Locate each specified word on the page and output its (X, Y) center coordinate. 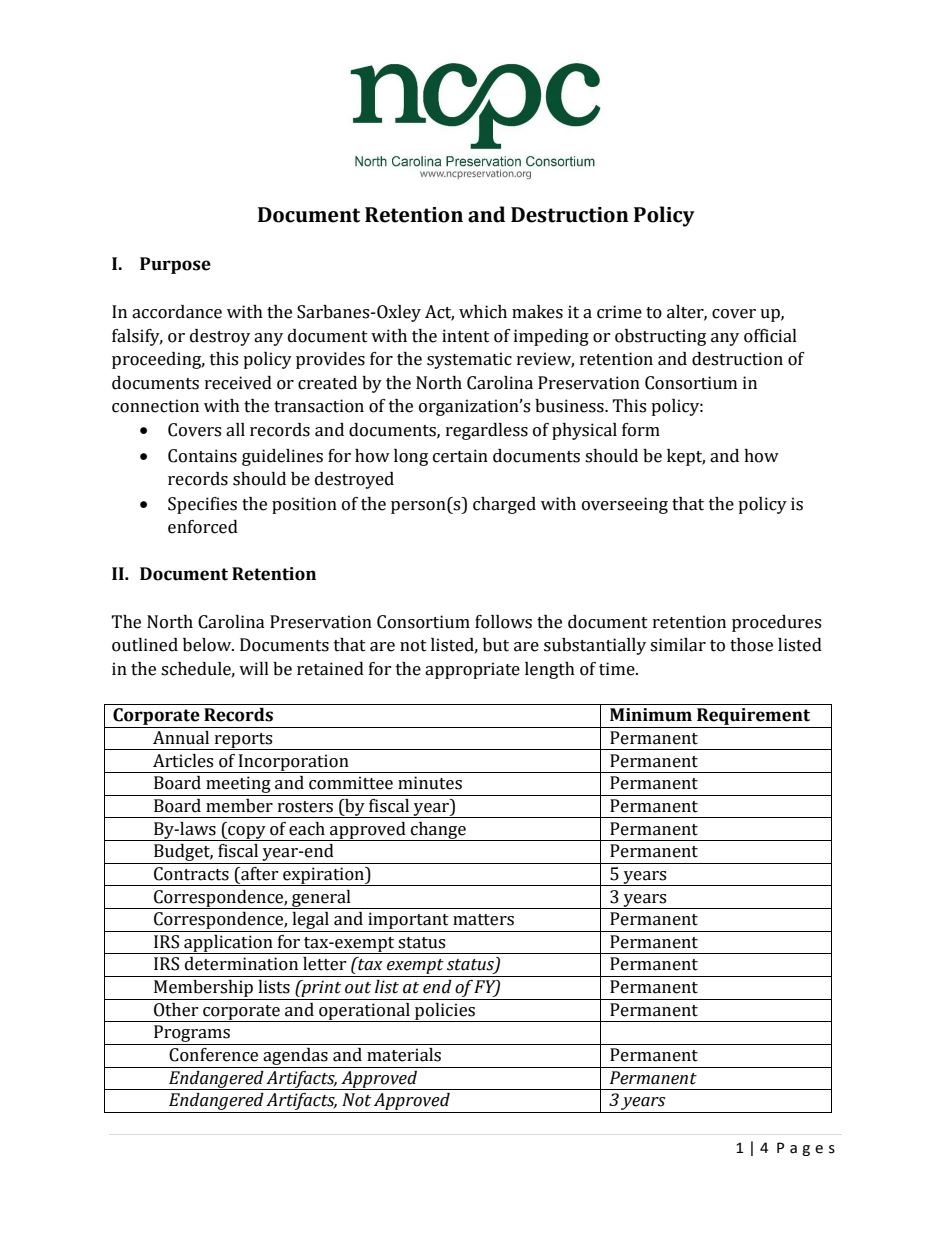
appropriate (472, 670)
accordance (177, 312)
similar (678, 645)
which (483, 312)
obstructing (660, 337)
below (208, 645)
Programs (192, 1035)
